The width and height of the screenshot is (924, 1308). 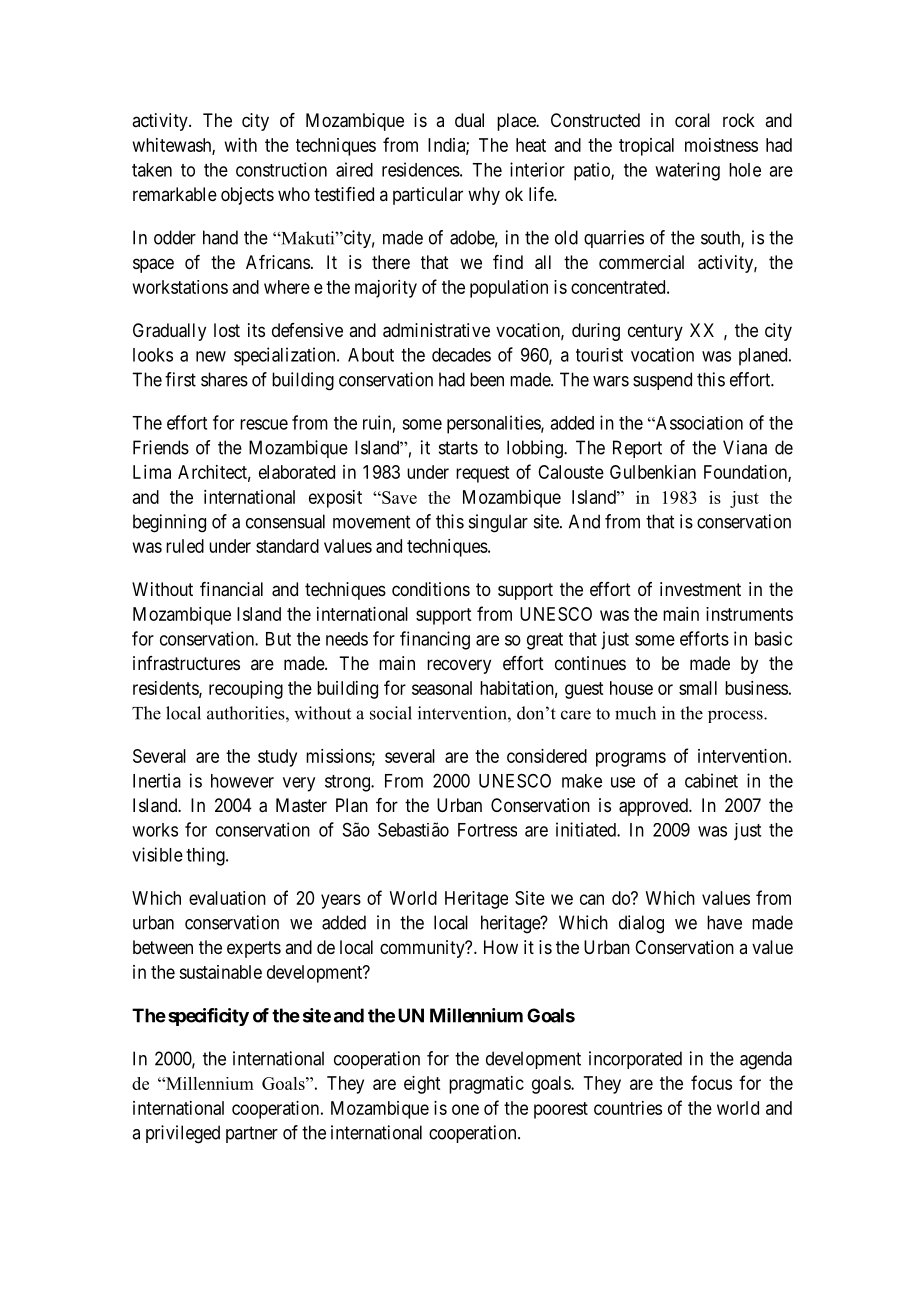 I want to click on moistness, so click(x=721, y=145).
